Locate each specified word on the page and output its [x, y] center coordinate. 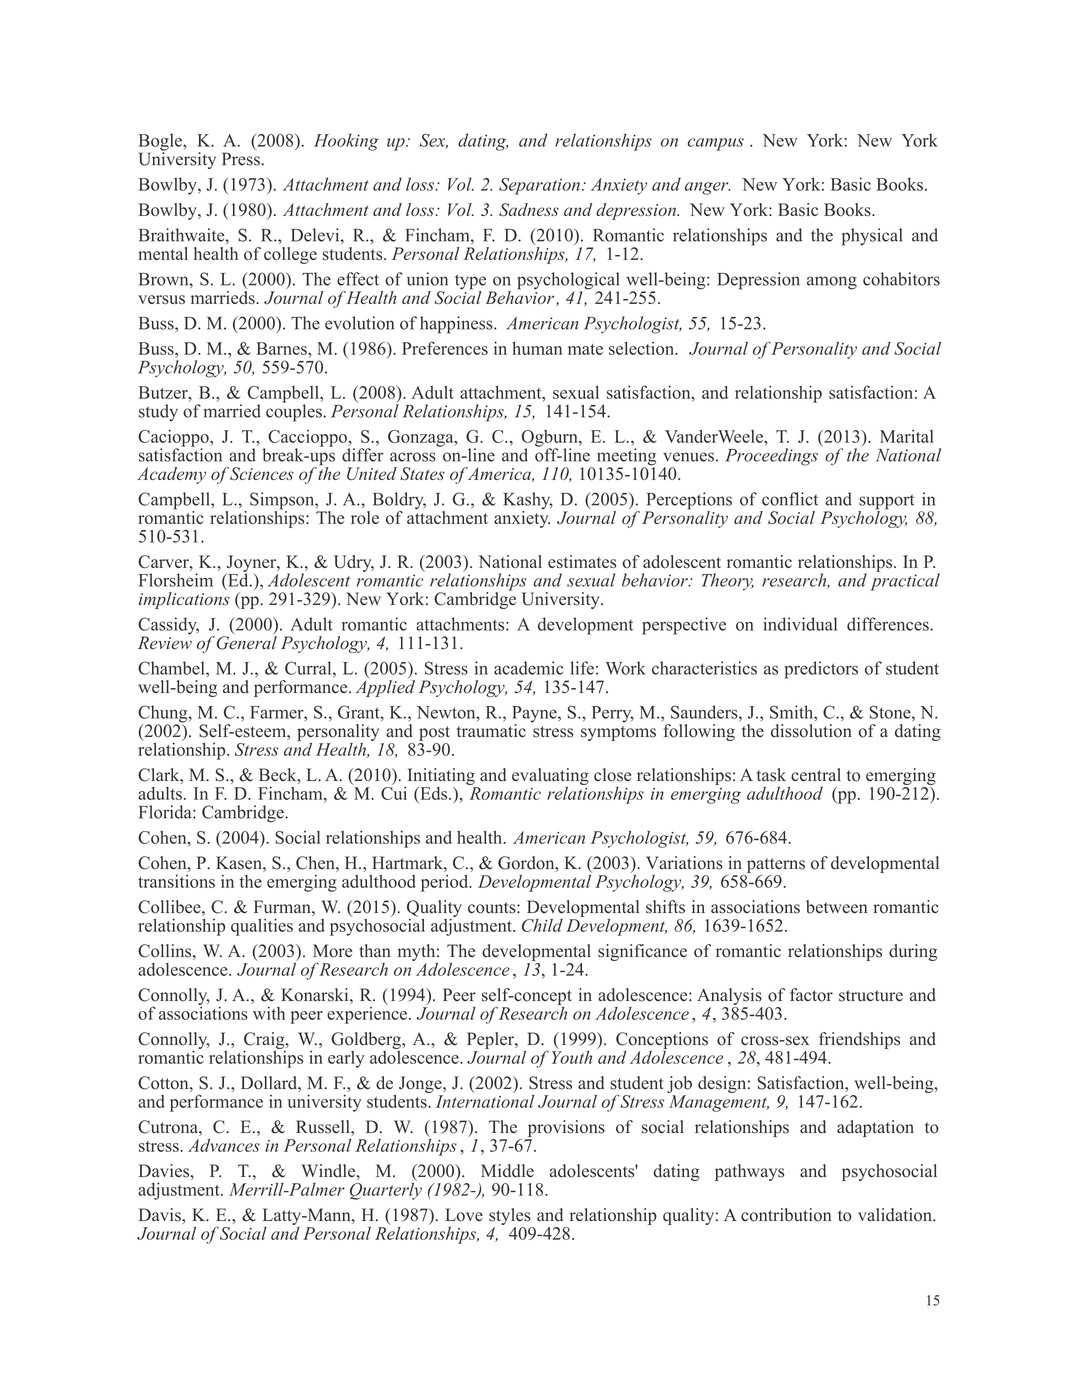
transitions [176, 881]
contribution [786, 1215]
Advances [224, 1145]
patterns [776, 865]
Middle [507, 1171]
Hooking [346, 142]
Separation [539, 186]
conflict [790, 499]
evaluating [550, 776]
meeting [626, 458]
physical [872, 237]
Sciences [262, 474]
